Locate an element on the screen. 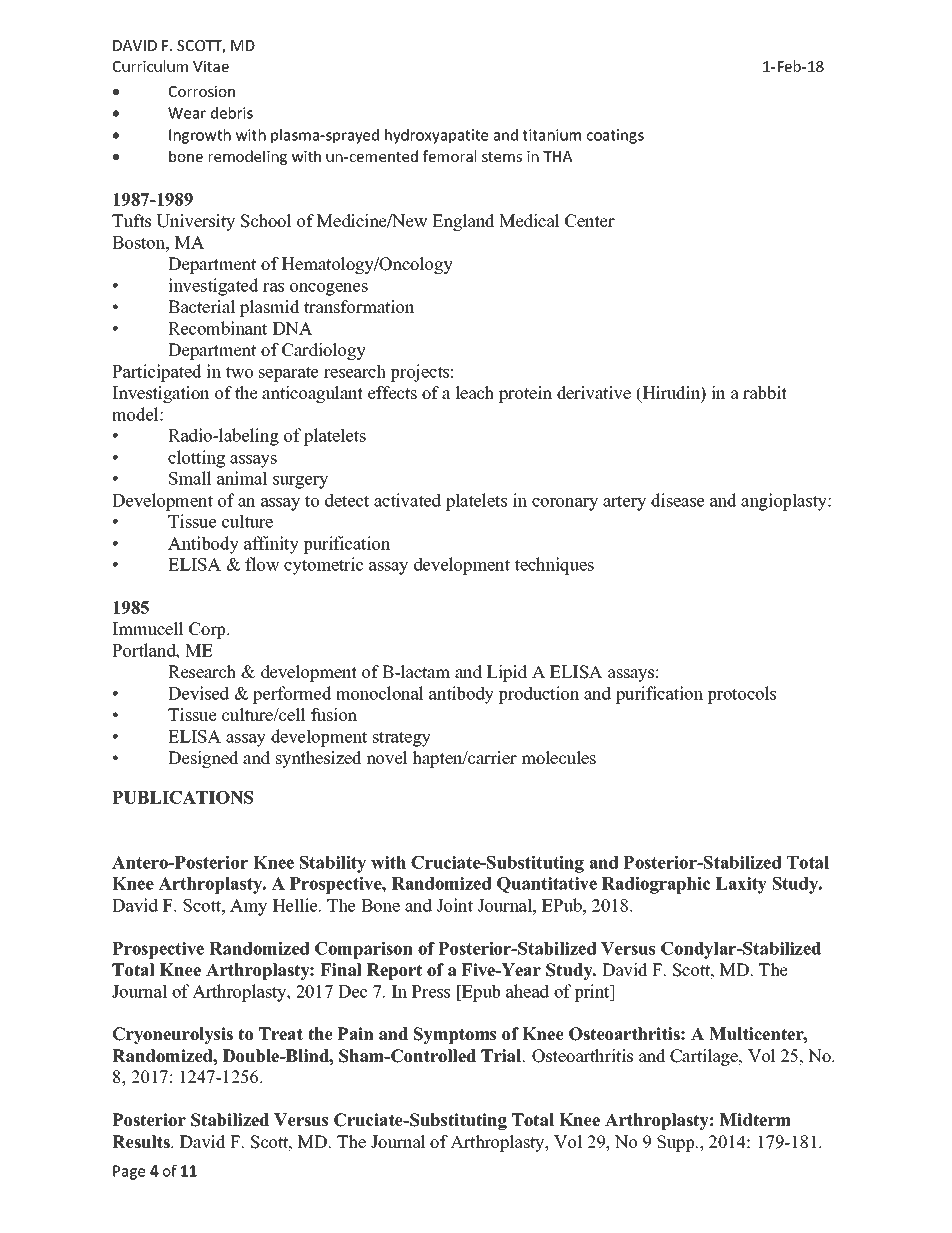  Lipid is located at coordinates (507, 673).
